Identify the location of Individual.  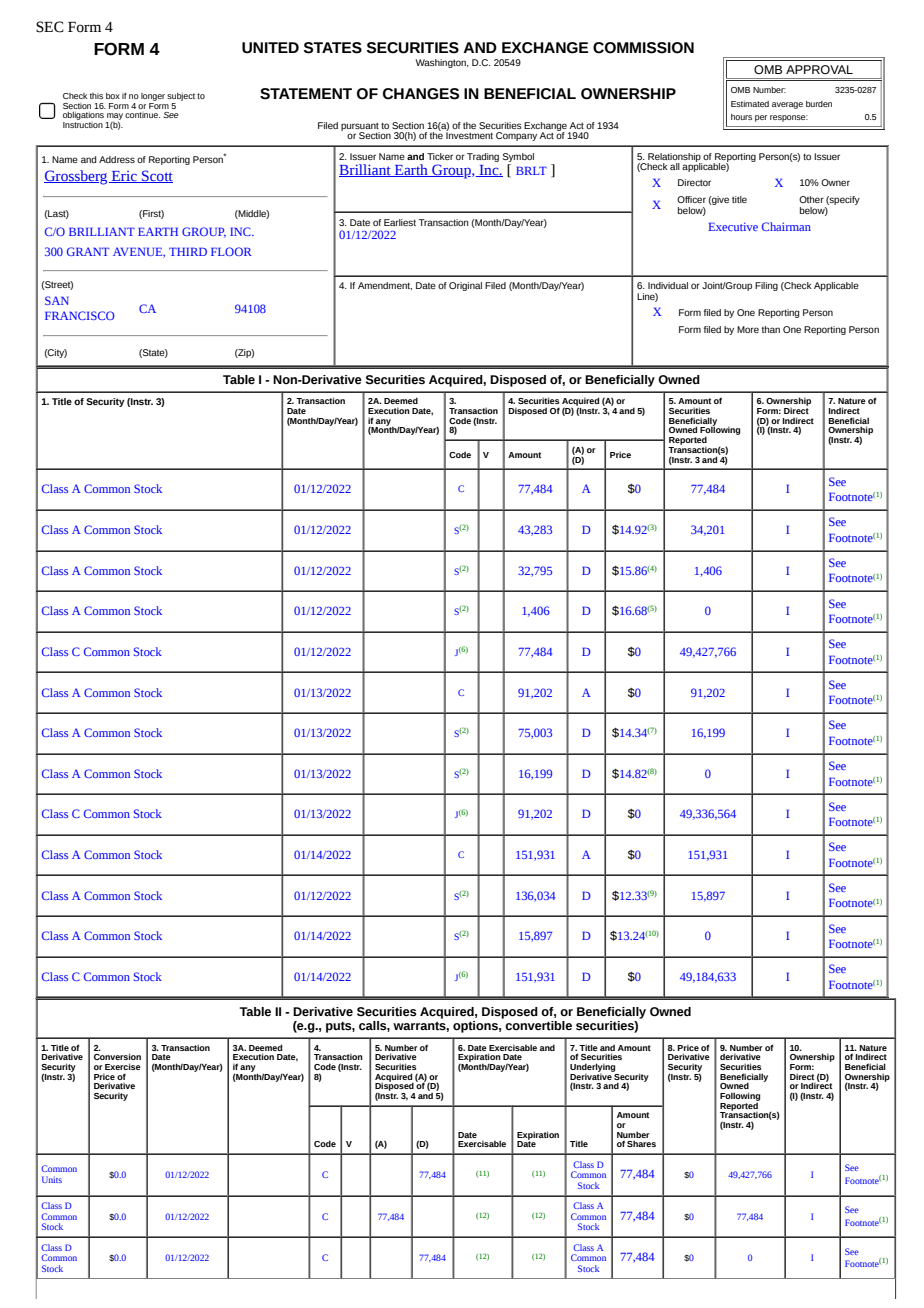
(668, 285).
